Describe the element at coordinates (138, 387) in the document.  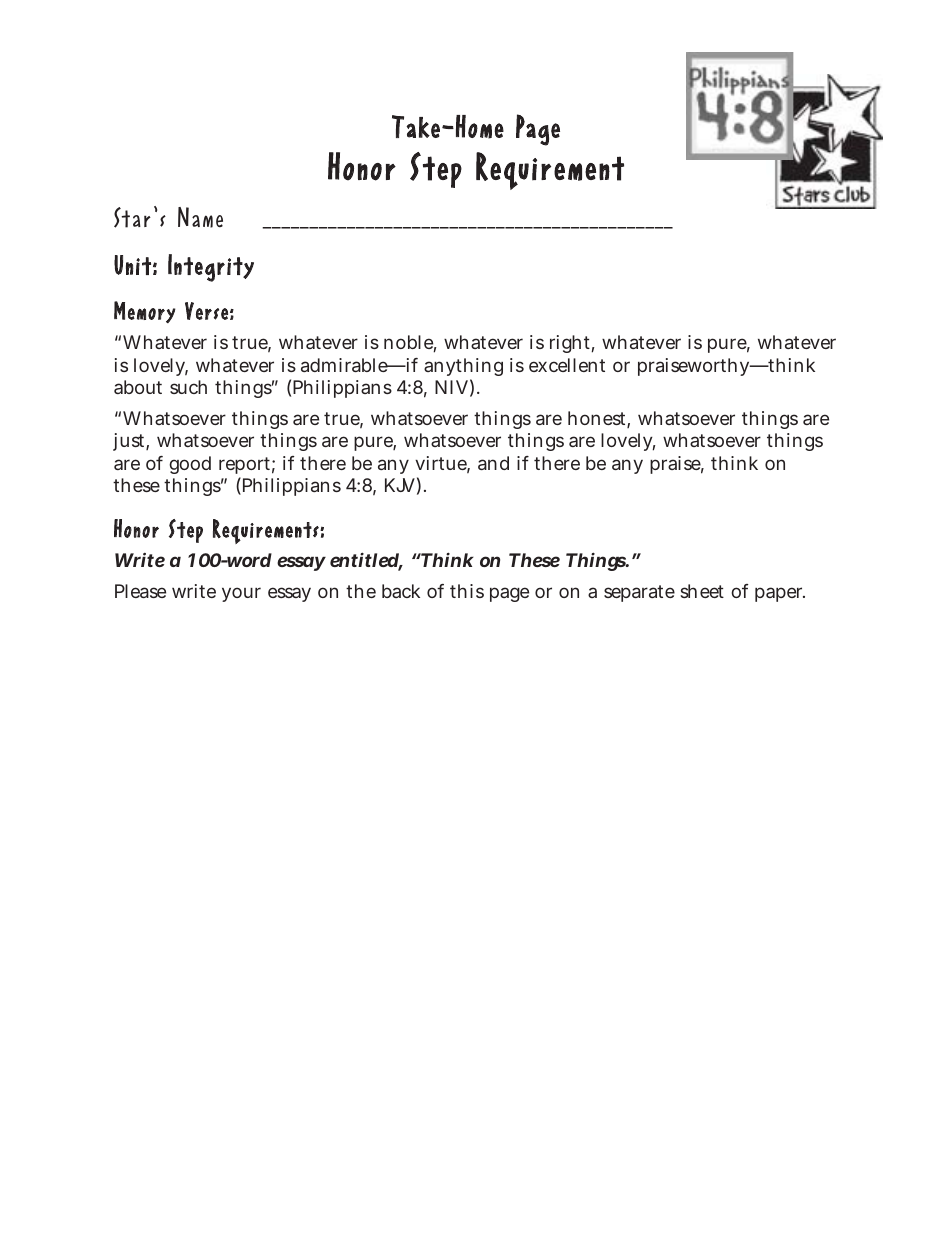
I see `about` at that location.
